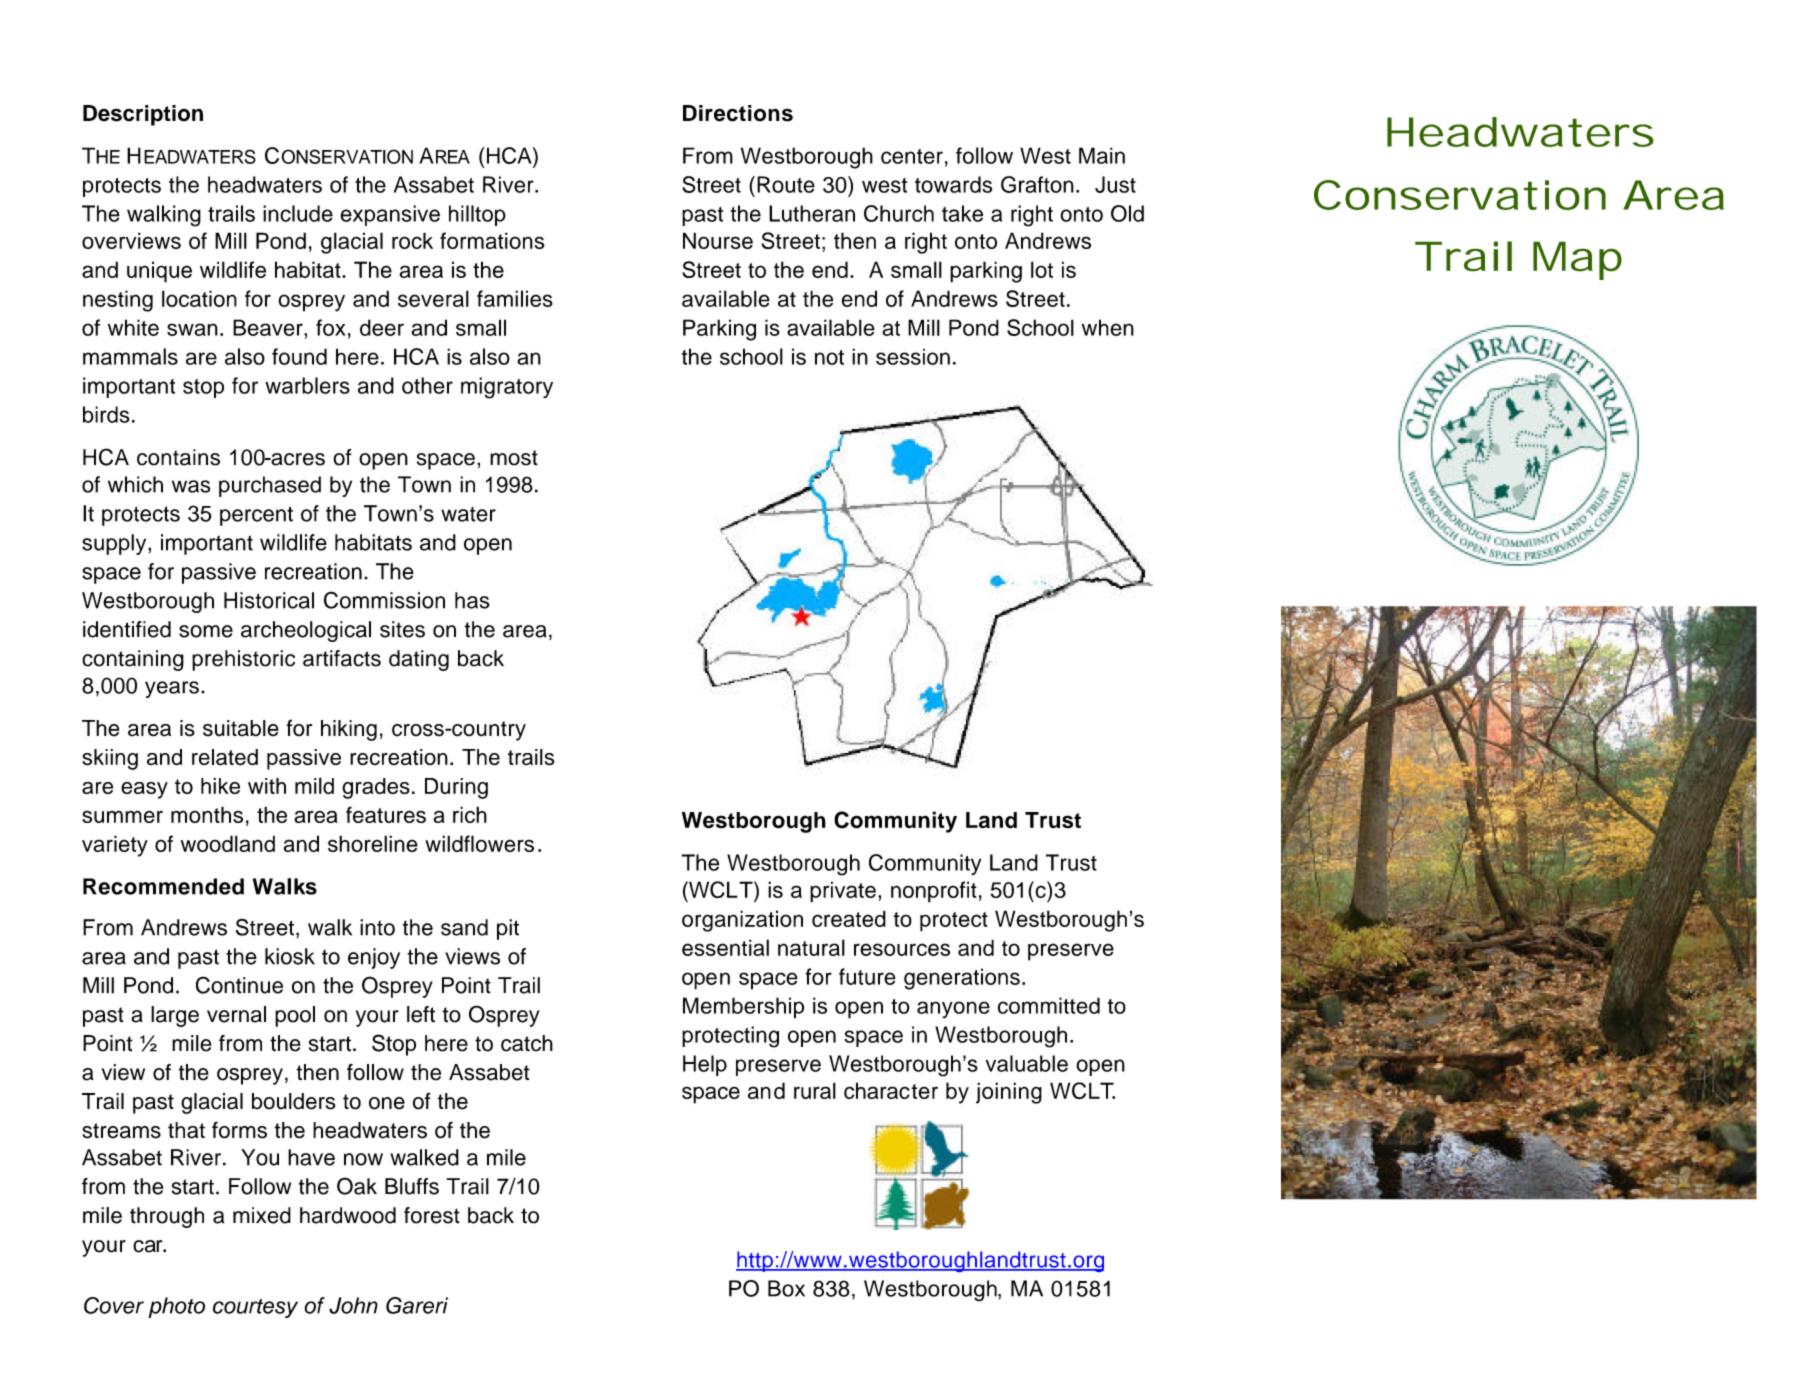 This screenshot has height=1390, width=1799. I want to click on percent, so click(256, 516).
